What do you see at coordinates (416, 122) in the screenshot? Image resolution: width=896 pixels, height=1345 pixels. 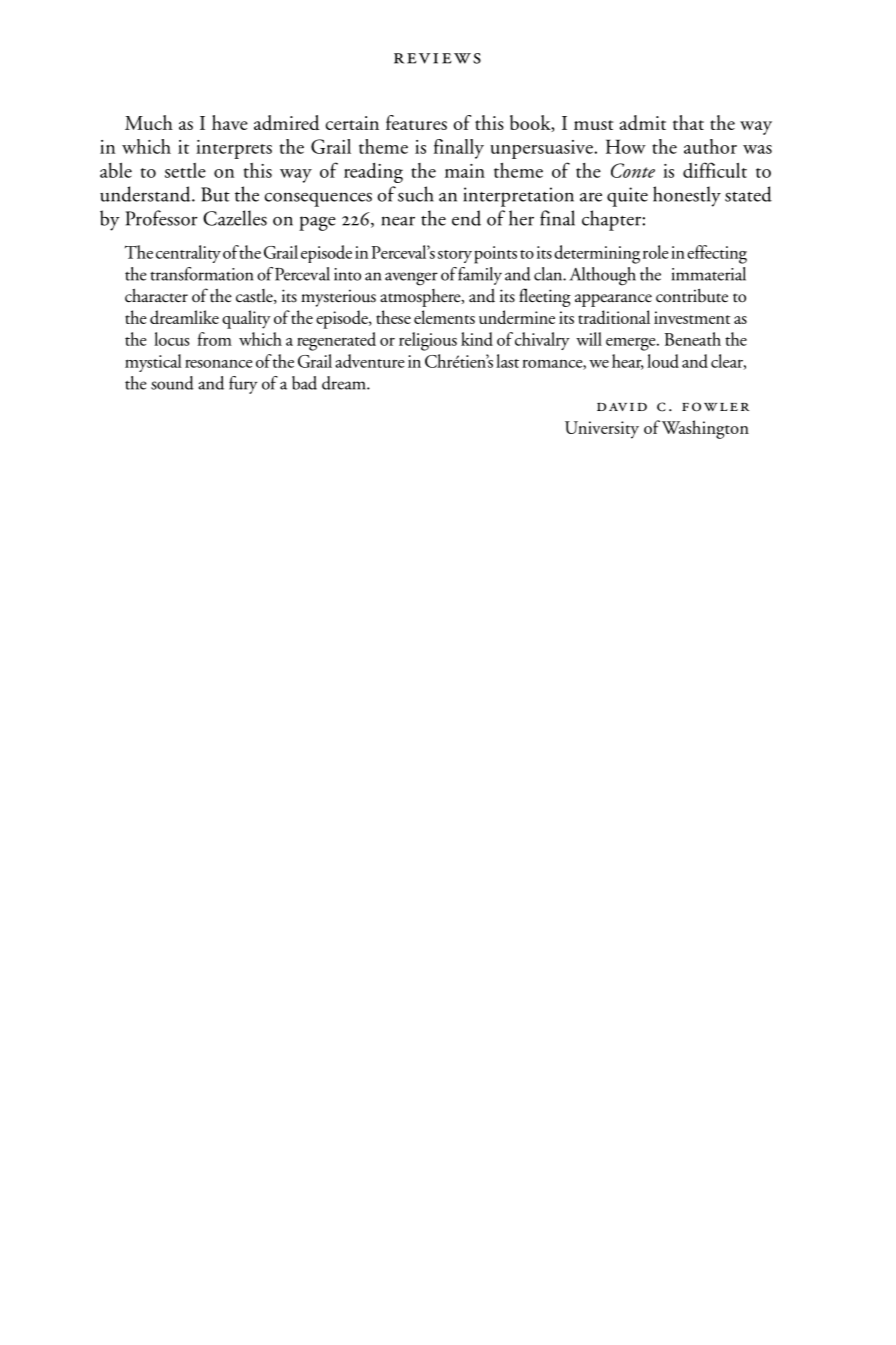 I see `features` at bounding box center [416, 122].
